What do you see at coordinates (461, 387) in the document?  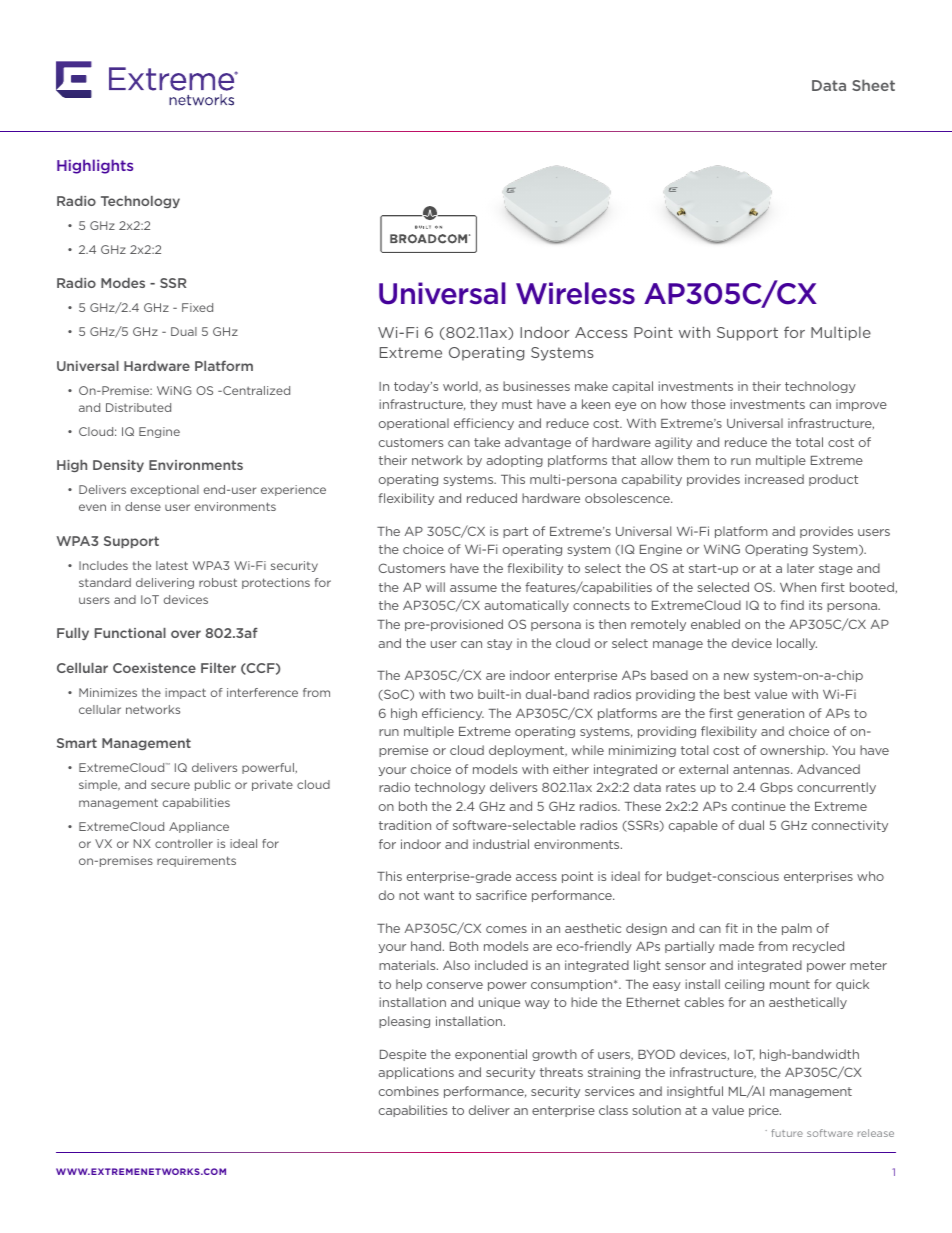 I see `world` at bounding box center [461, 387].
